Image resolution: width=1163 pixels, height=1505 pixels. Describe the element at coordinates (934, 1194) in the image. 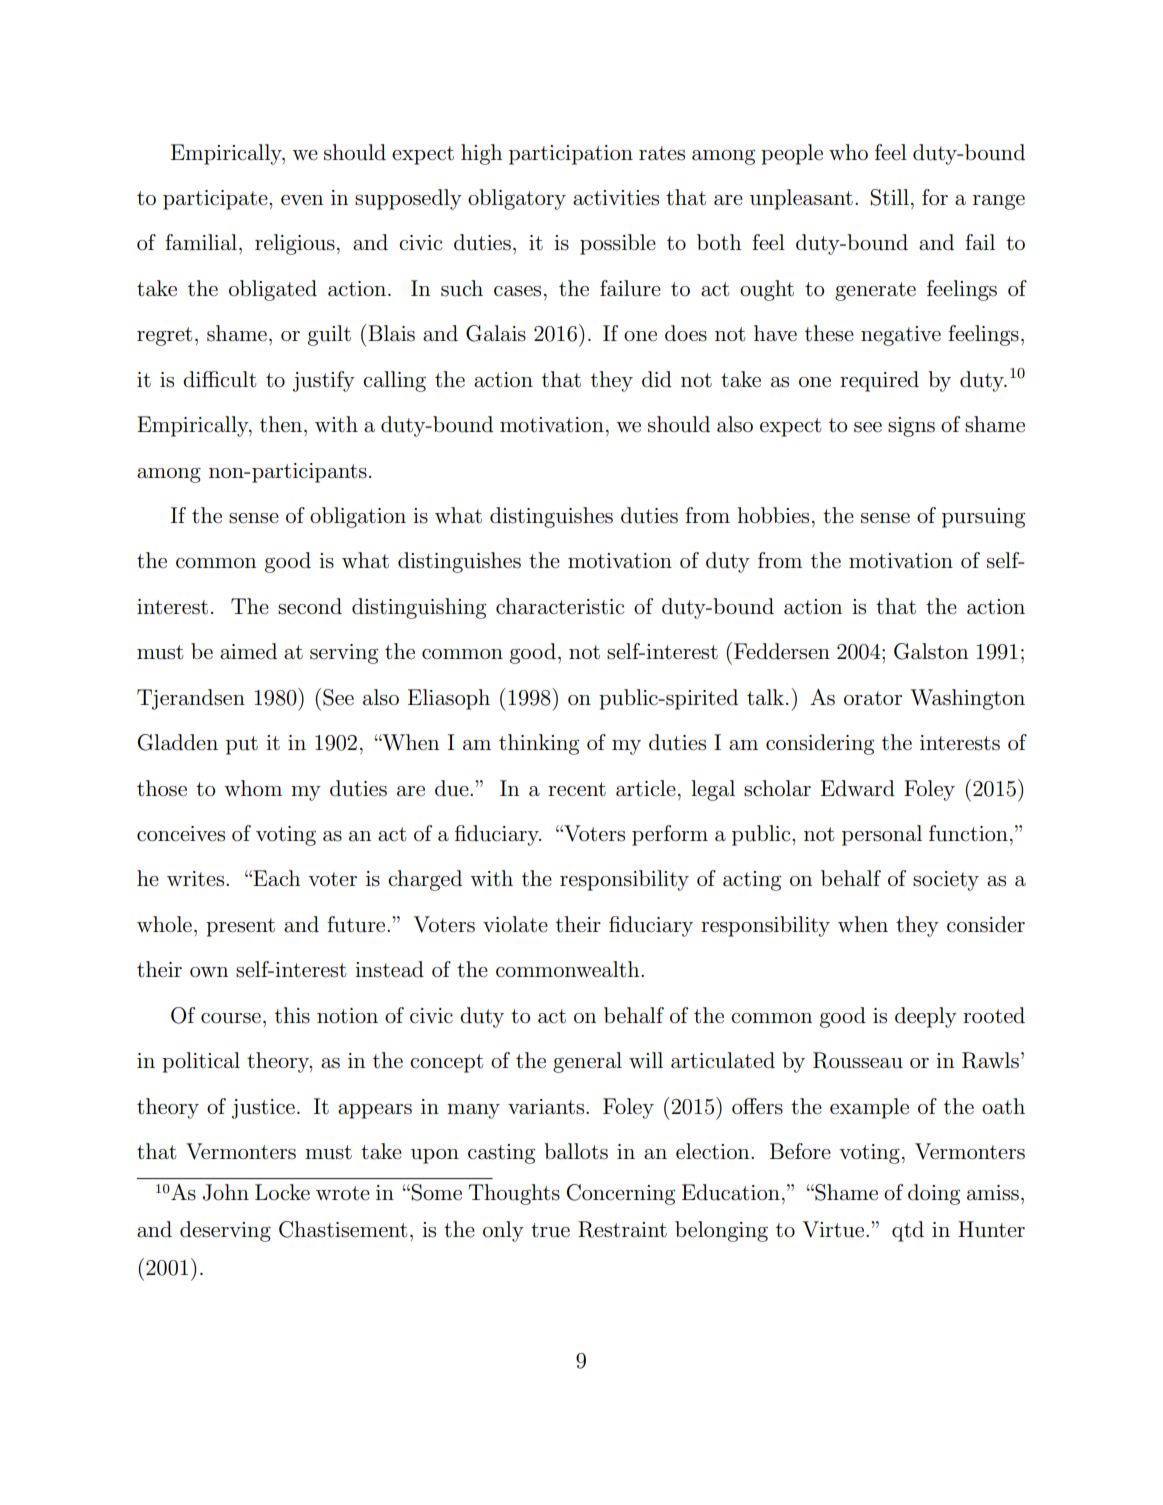

I see `doing` at that location.
